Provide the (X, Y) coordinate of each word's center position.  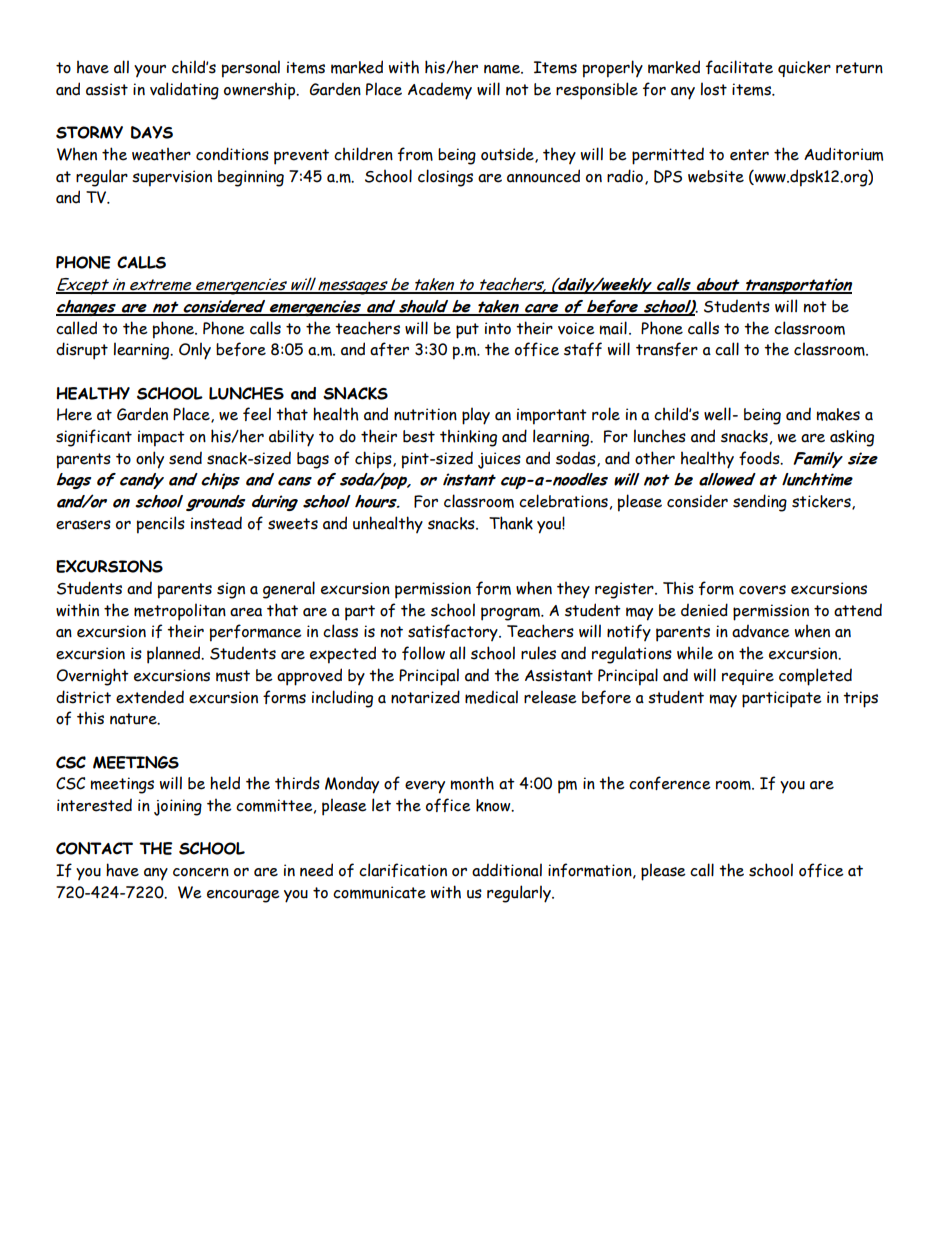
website (716, 176)
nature (134, 719)
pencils (161, 525)
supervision (172, 178)
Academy (440, 91)
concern (201, 872)
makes (838, 414)
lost (714, 89)
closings (445, 178)
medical (491, 697)
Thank (511, 523)
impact (161, 438)
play (476, 416)
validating (184, 91)
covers (762, 590)
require (748, 677)
